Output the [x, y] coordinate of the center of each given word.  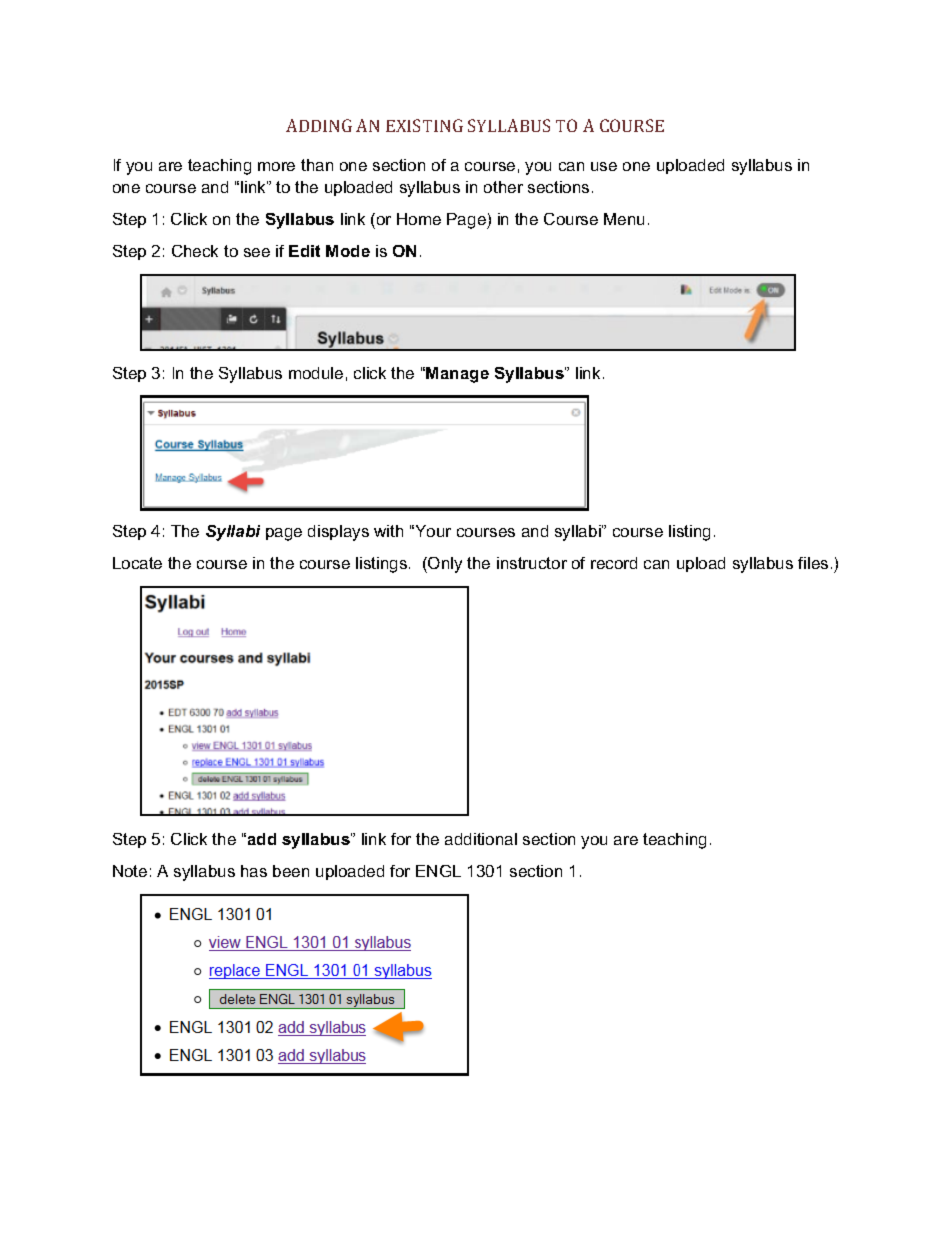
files [813, 563]
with [388, 531]
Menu [624, 219]
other [503, 187]
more [276, 166]
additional [481, 839]
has [254, 871]
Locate [137, 563]
